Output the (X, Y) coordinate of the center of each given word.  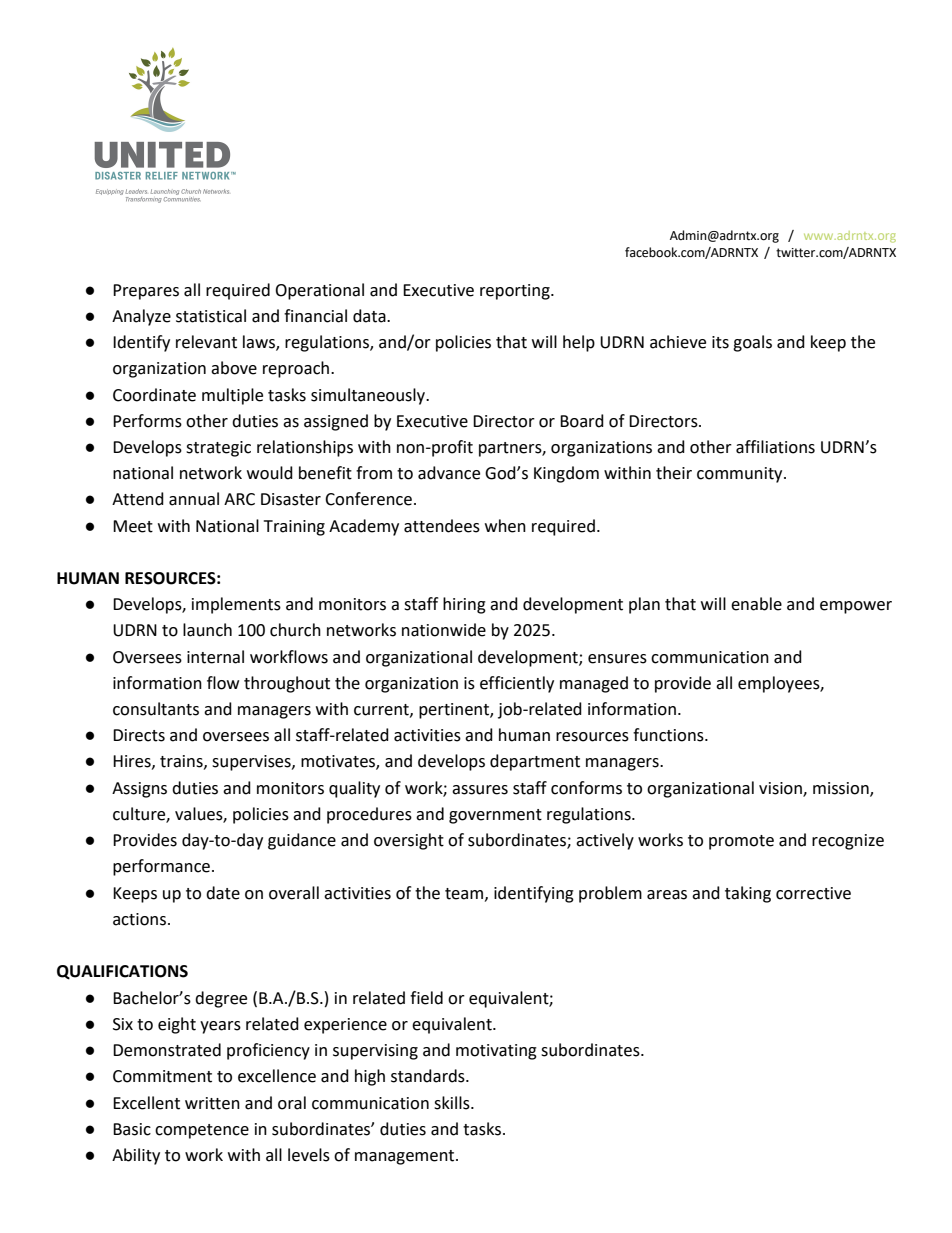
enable (756, 604)
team (465, 894)
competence (202, 1131)
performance (161, 867)
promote (741, 842)
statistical (211, 316)
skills (453, 1103)
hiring (464, 605)
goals (752, 343)
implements (236, 605)
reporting (516, 292)
